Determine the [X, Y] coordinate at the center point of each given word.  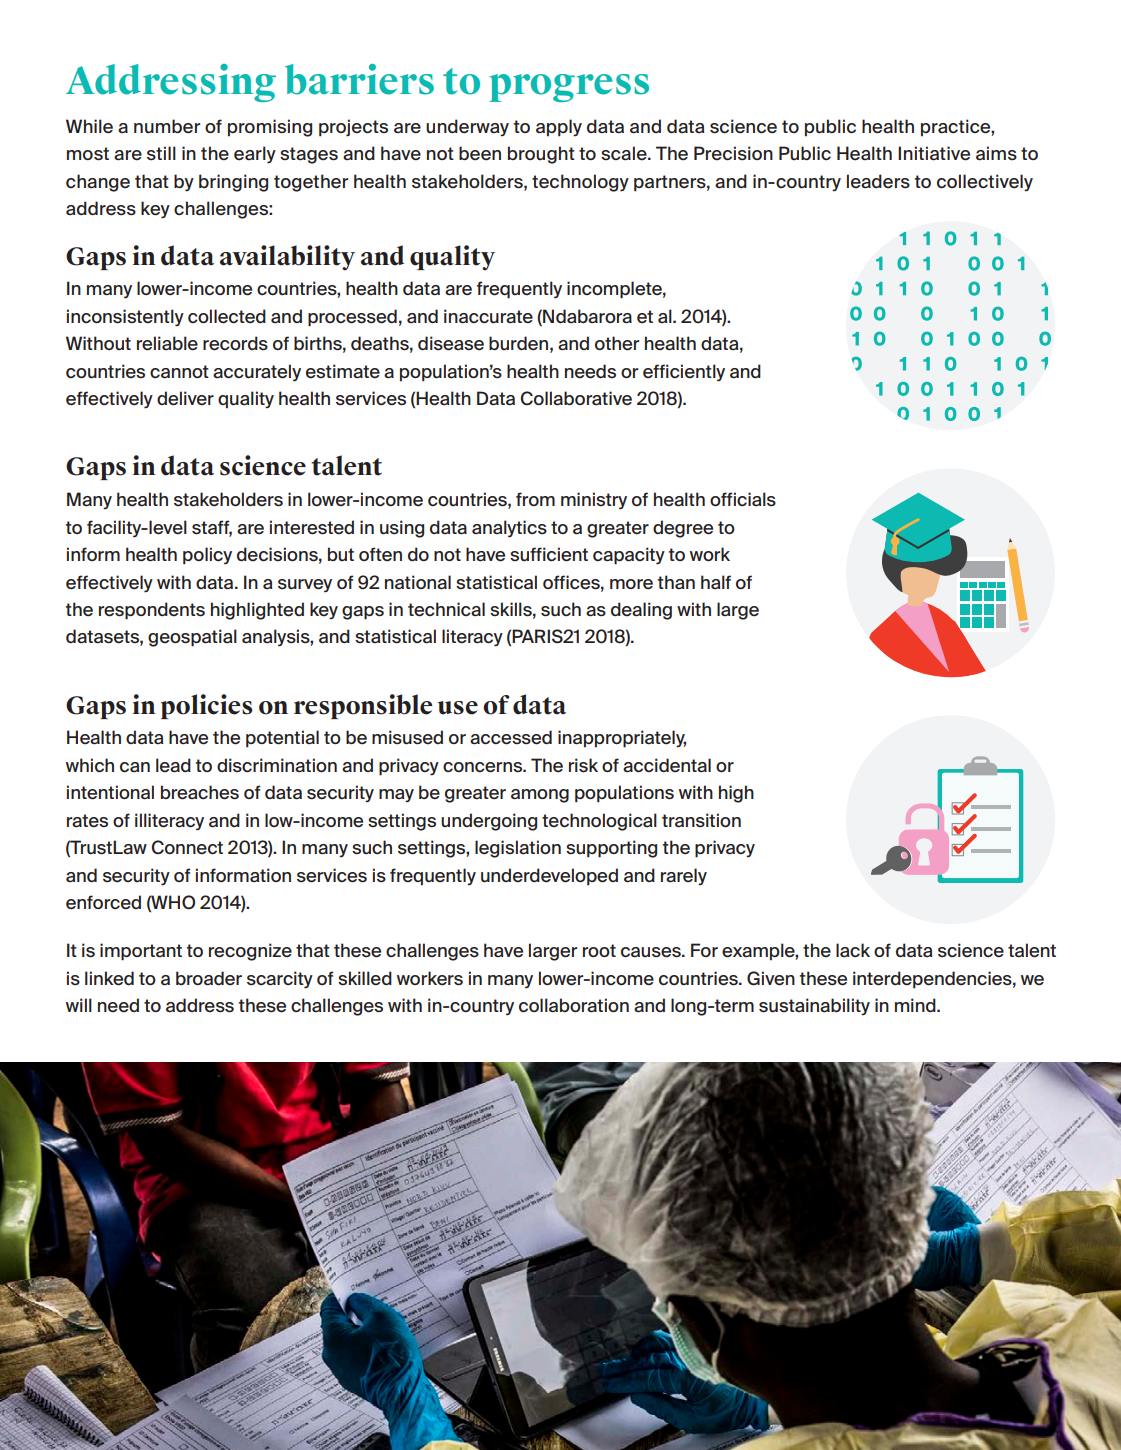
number [167, 126]
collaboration [574, 1005]
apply [559, 128]
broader [209, 978]
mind [916, 1005]
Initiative [934, 153]
